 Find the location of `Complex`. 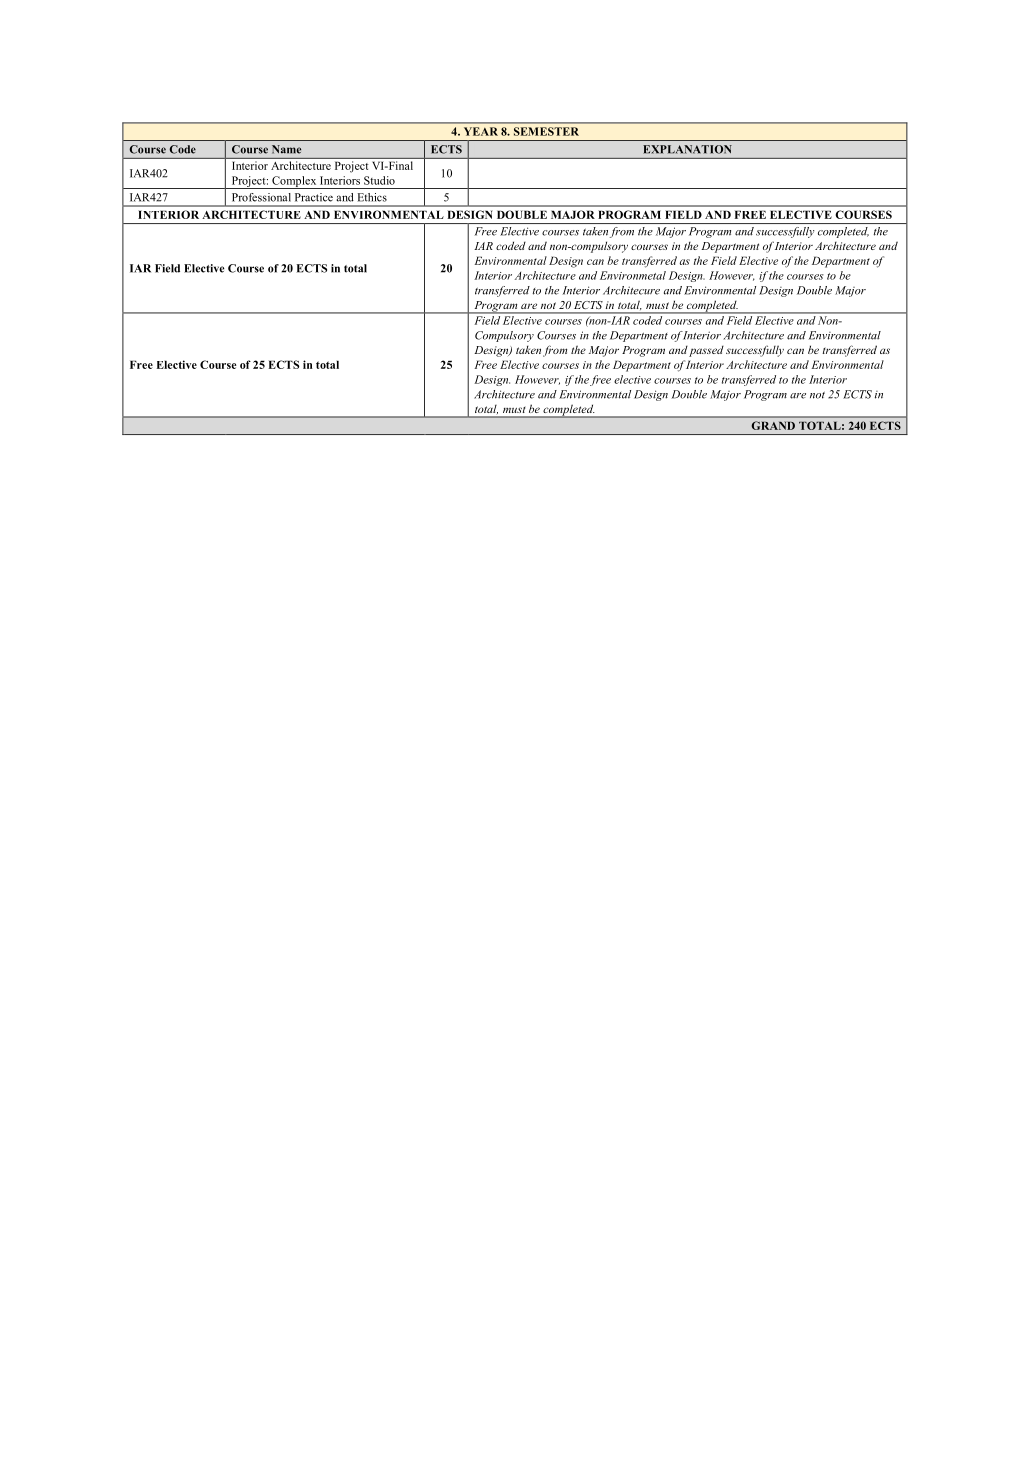

Complex is located at coordinates (294, 182).
